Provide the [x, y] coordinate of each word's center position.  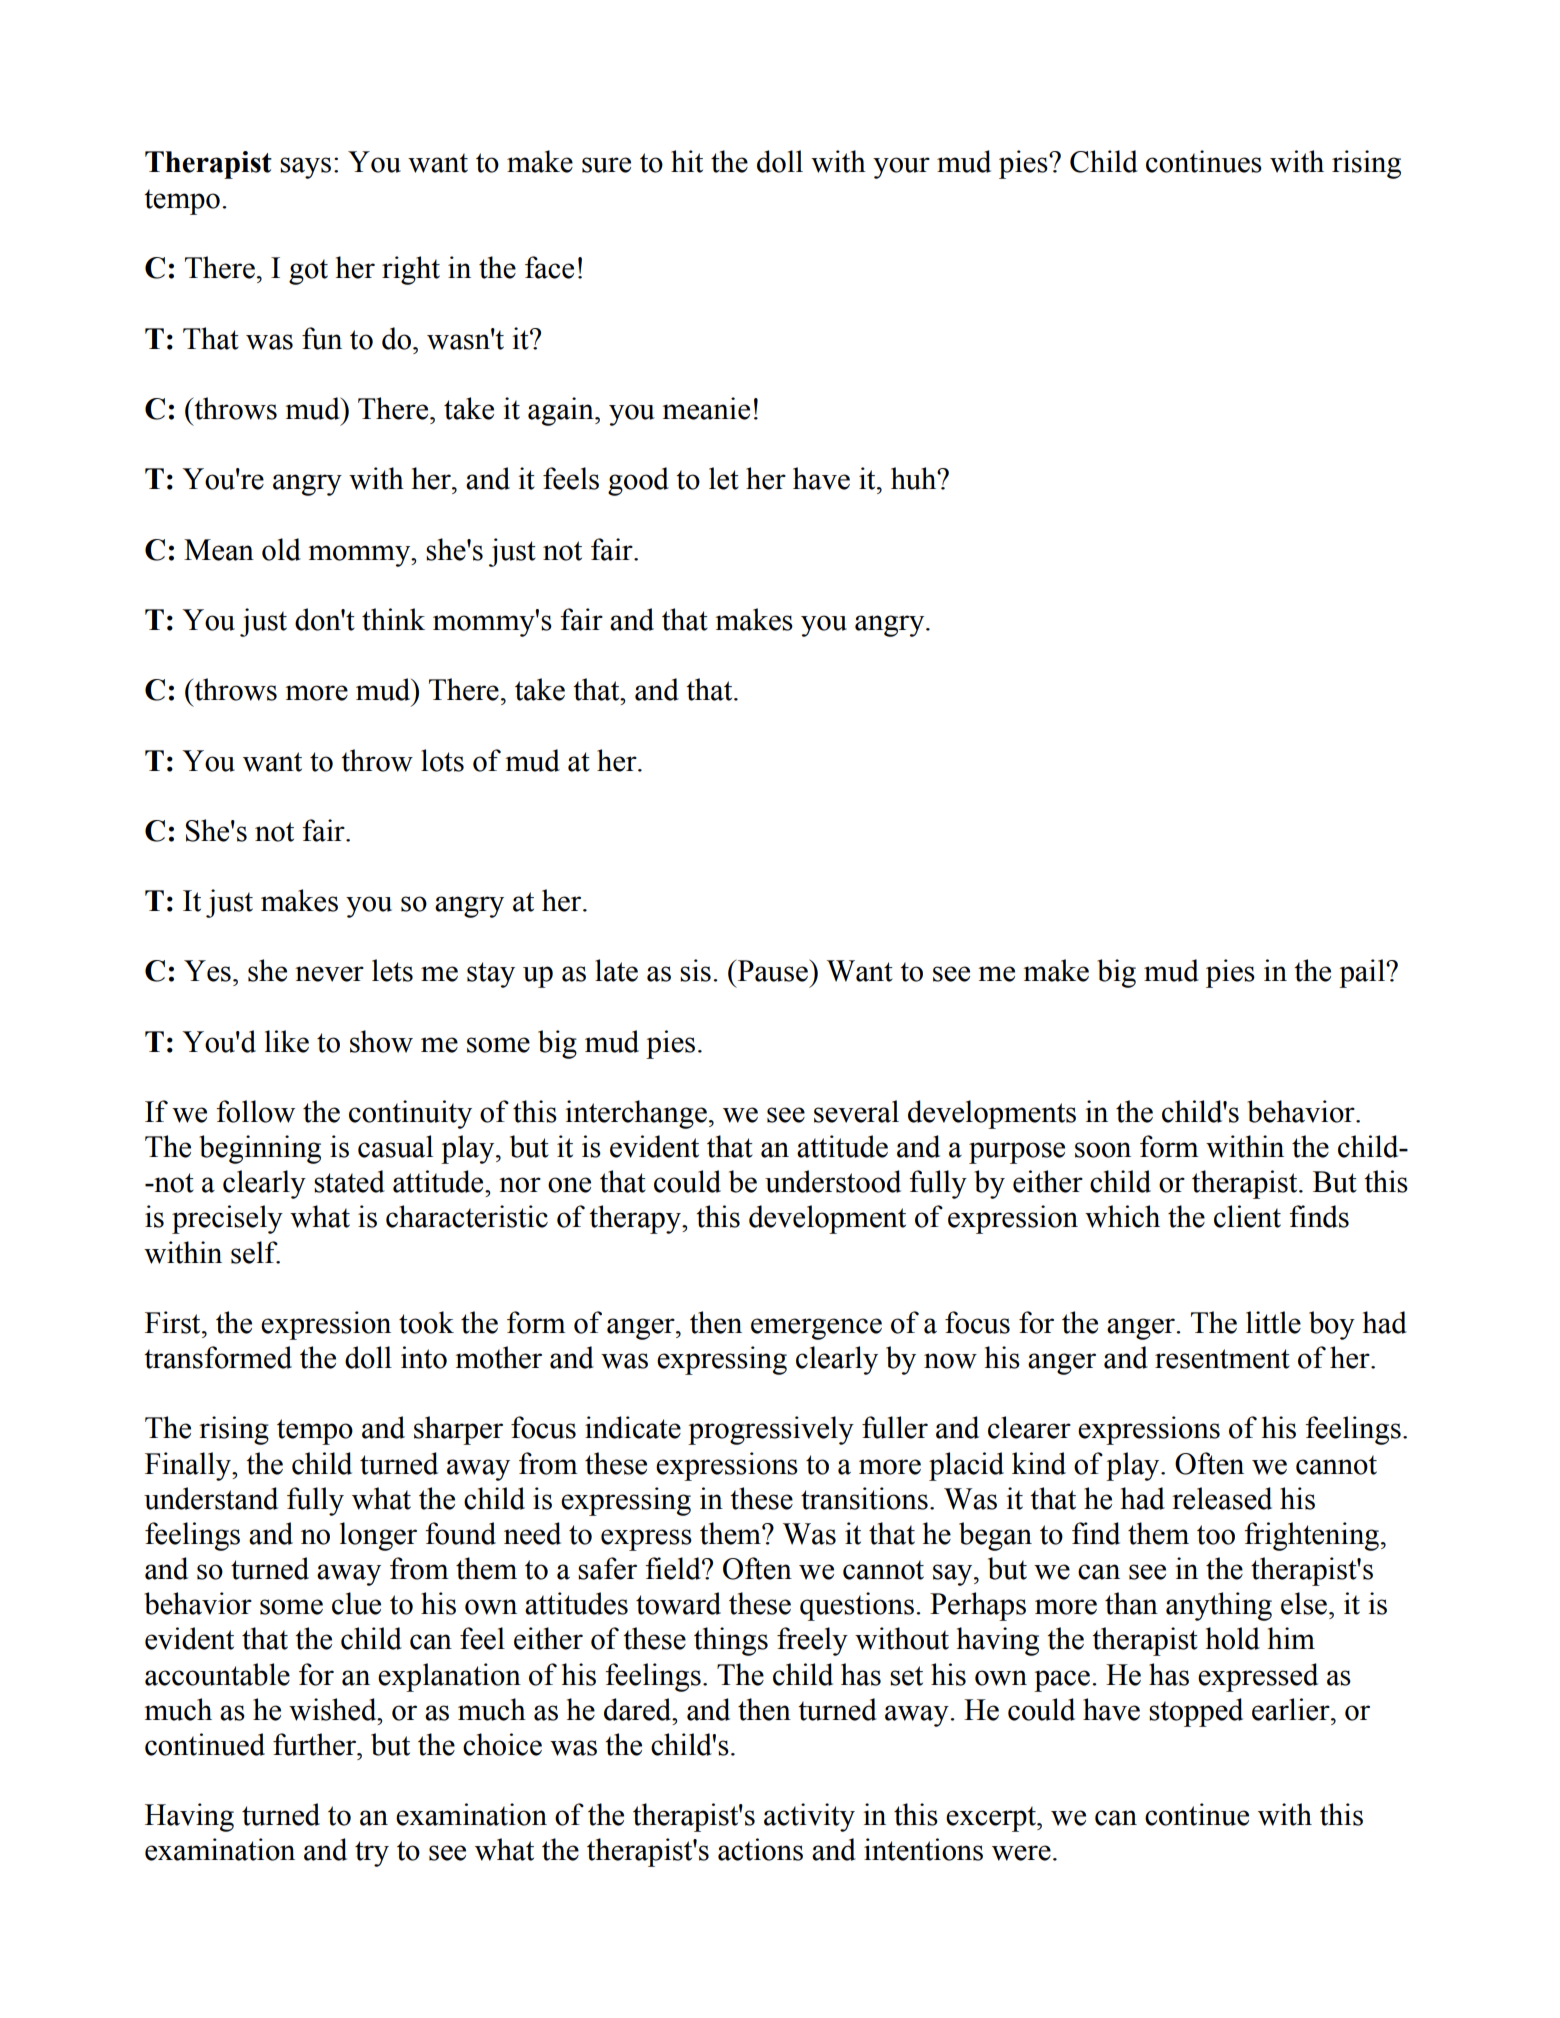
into [424, 1357]
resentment [1222, 1359]
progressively [771, 1430]
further [316, 1744]
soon [1103, 1150]
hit [687, 161]
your [901, 168]
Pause [772, 970]
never [329, 974]
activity [809, 1817]
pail [1363, 973]
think [393, 619]
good [638, 481]
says [305, 168]
